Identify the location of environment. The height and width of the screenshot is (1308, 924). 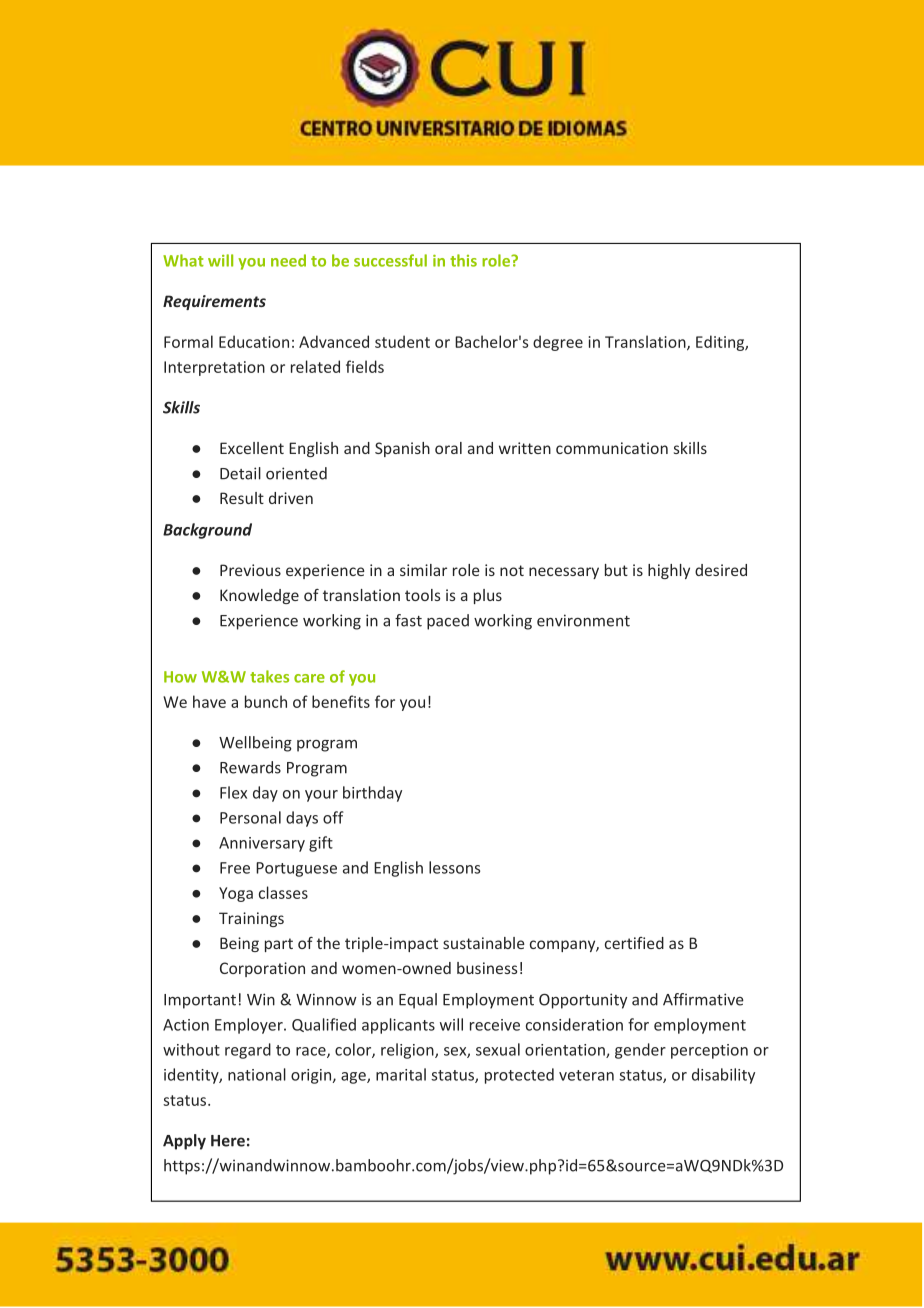
(583, 620).
